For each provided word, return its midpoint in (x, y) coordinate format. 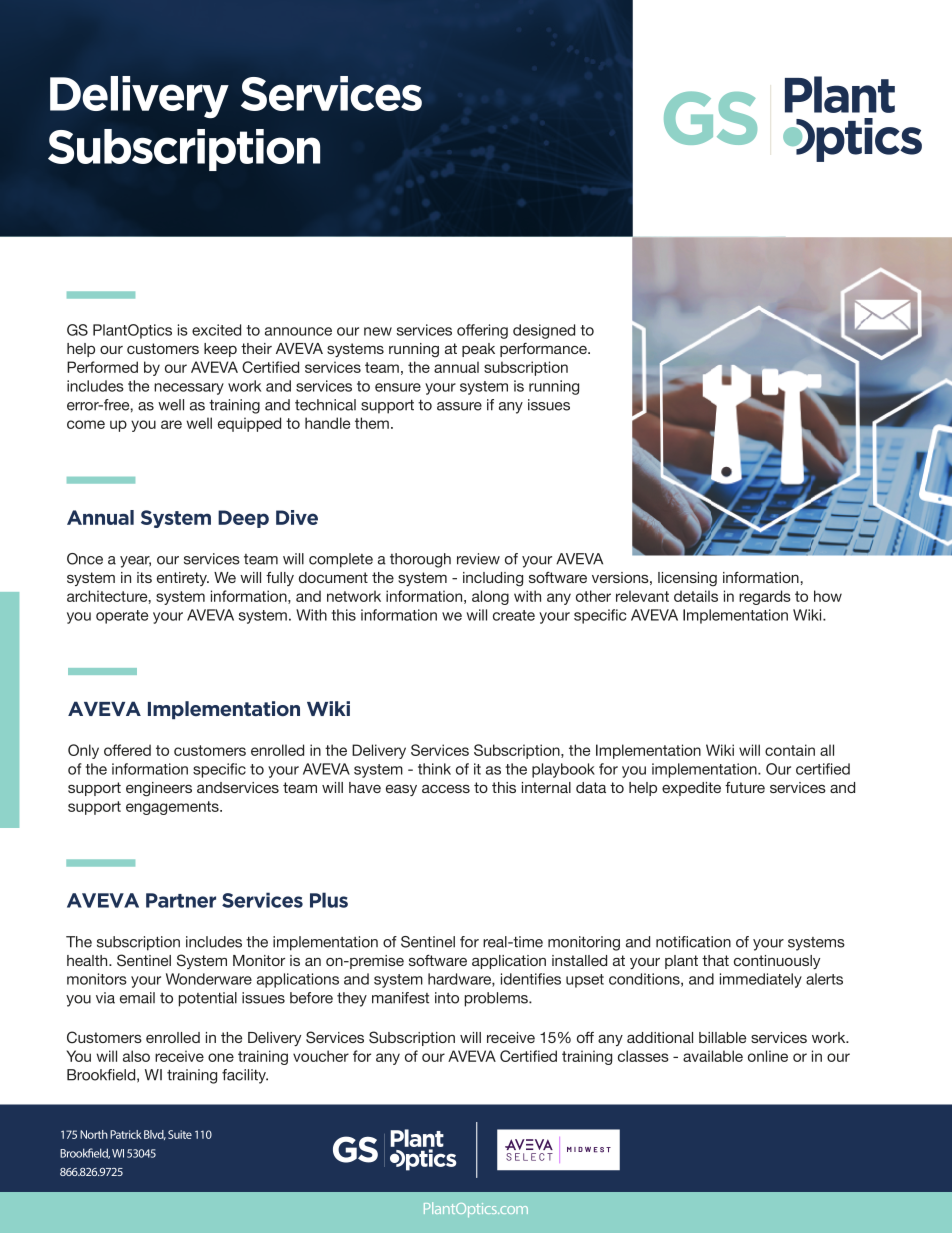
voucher (321, 1056)
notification (693, 942)
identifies (531, 979)
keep (220, 350)
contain (790, 750)
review (478, 559)
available (713, 1056)
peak (478, 350)
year (135, 562)
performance (544, 349)
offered (127, 750)
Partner (181, 900)
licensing (687, 579)
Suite (180, 1134)
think (434, 769)
